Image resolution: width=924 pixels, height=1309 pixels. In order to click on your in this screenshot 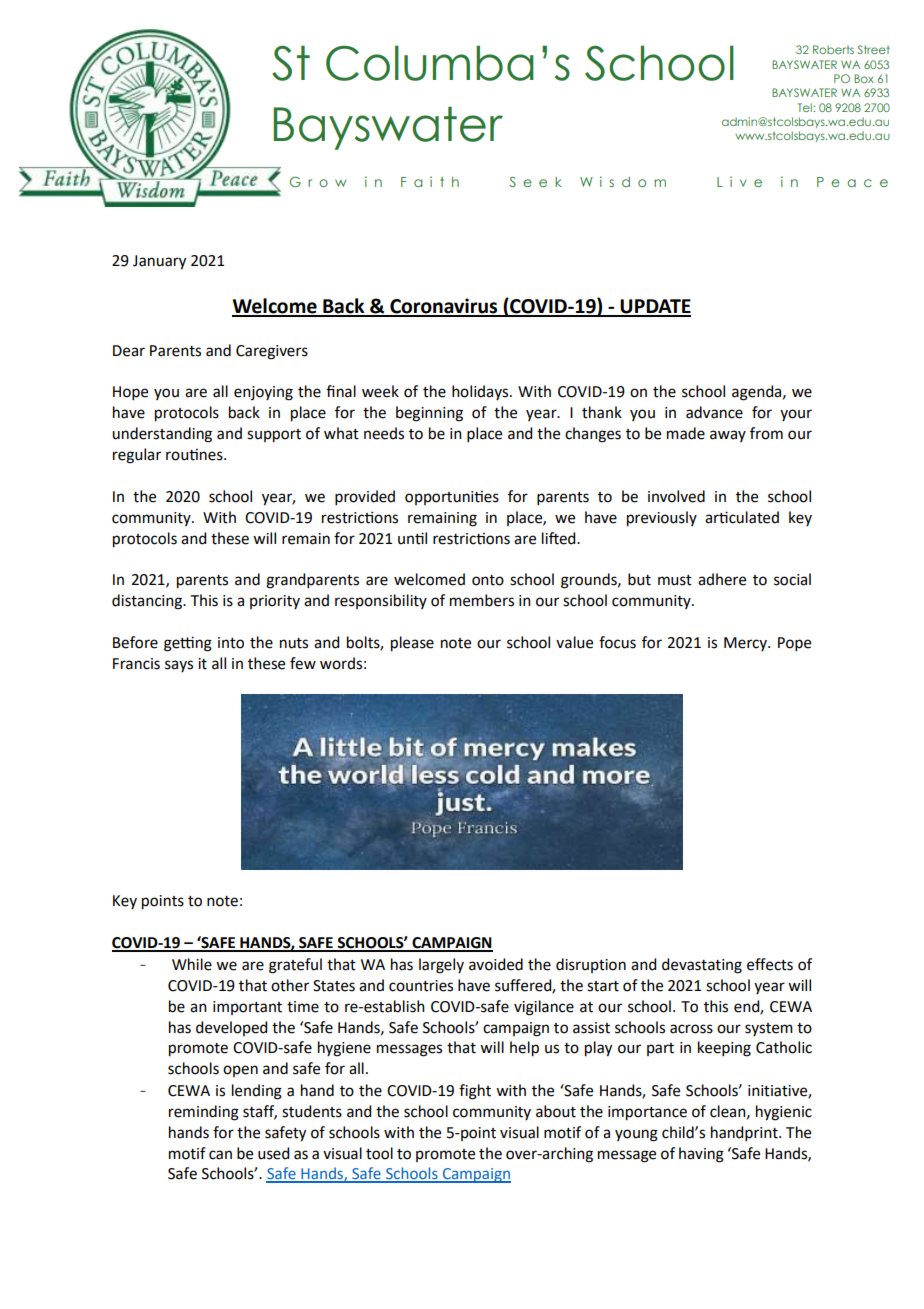, I will do `click(796, 415)`.
